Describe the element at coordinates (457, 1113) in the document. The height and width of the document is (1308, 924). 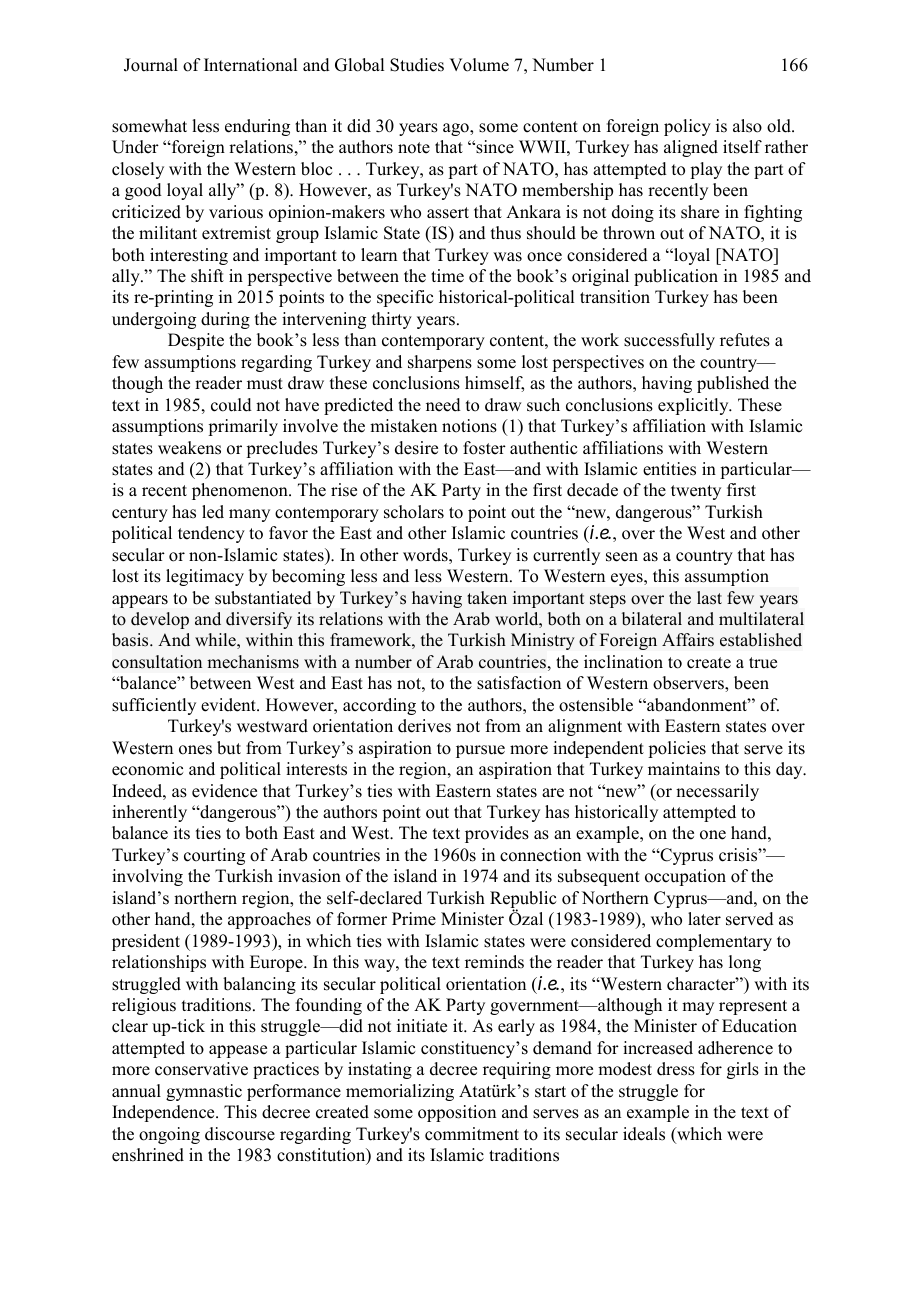
I see `opposition` at that location.
